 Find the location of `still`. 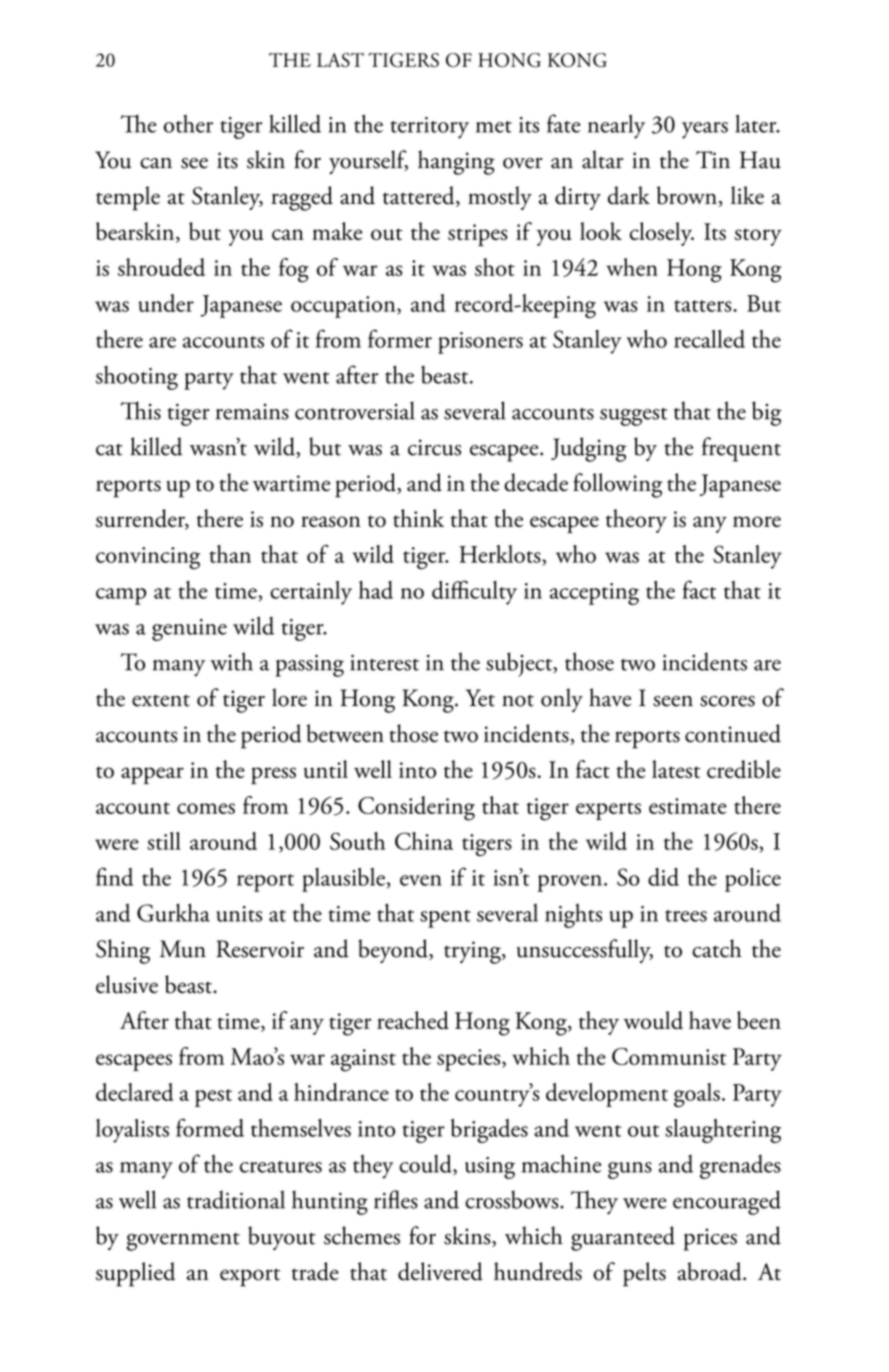

still is located at coordinates (164, 841).
